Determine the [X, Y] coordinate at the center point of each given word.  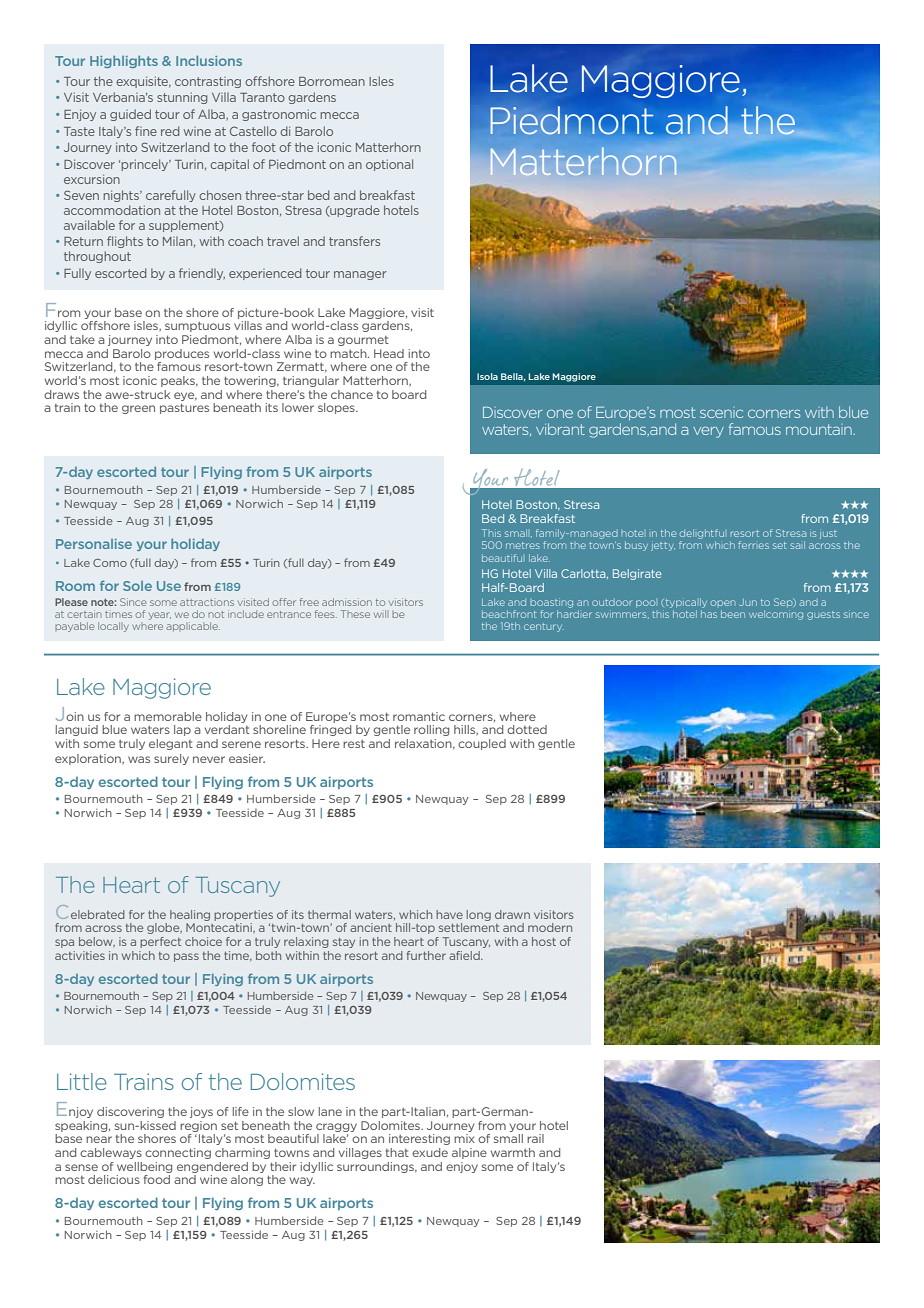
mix [464, 1138]
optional [389, 165]
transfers [354, 241]
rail [535, 1138]
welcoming [776, 615]
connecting [178, 1153]
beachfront [509, 614]
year [160, 616]
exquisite [143, 82]
